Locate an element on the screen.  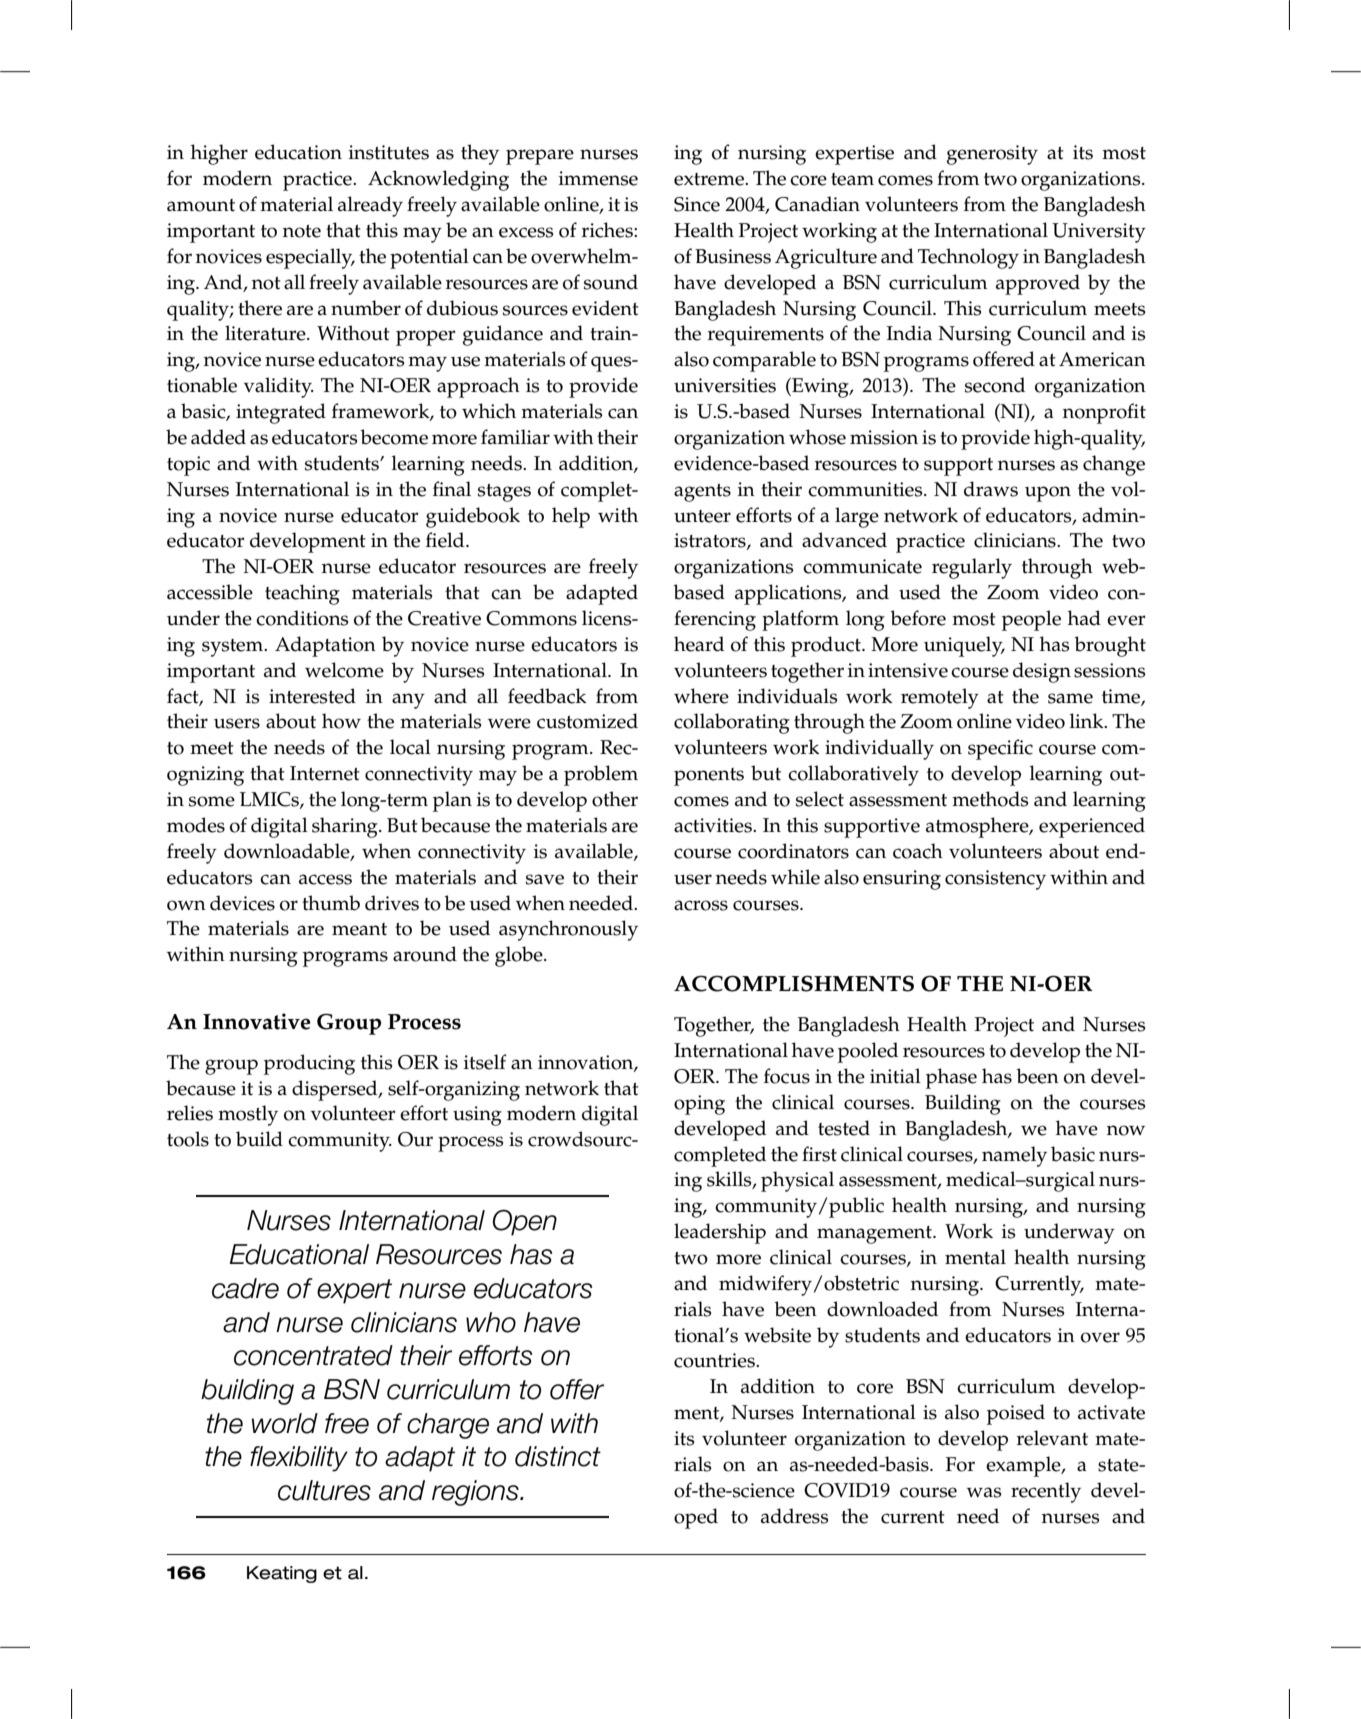
namely is located at coordinates (1014, 1156).
